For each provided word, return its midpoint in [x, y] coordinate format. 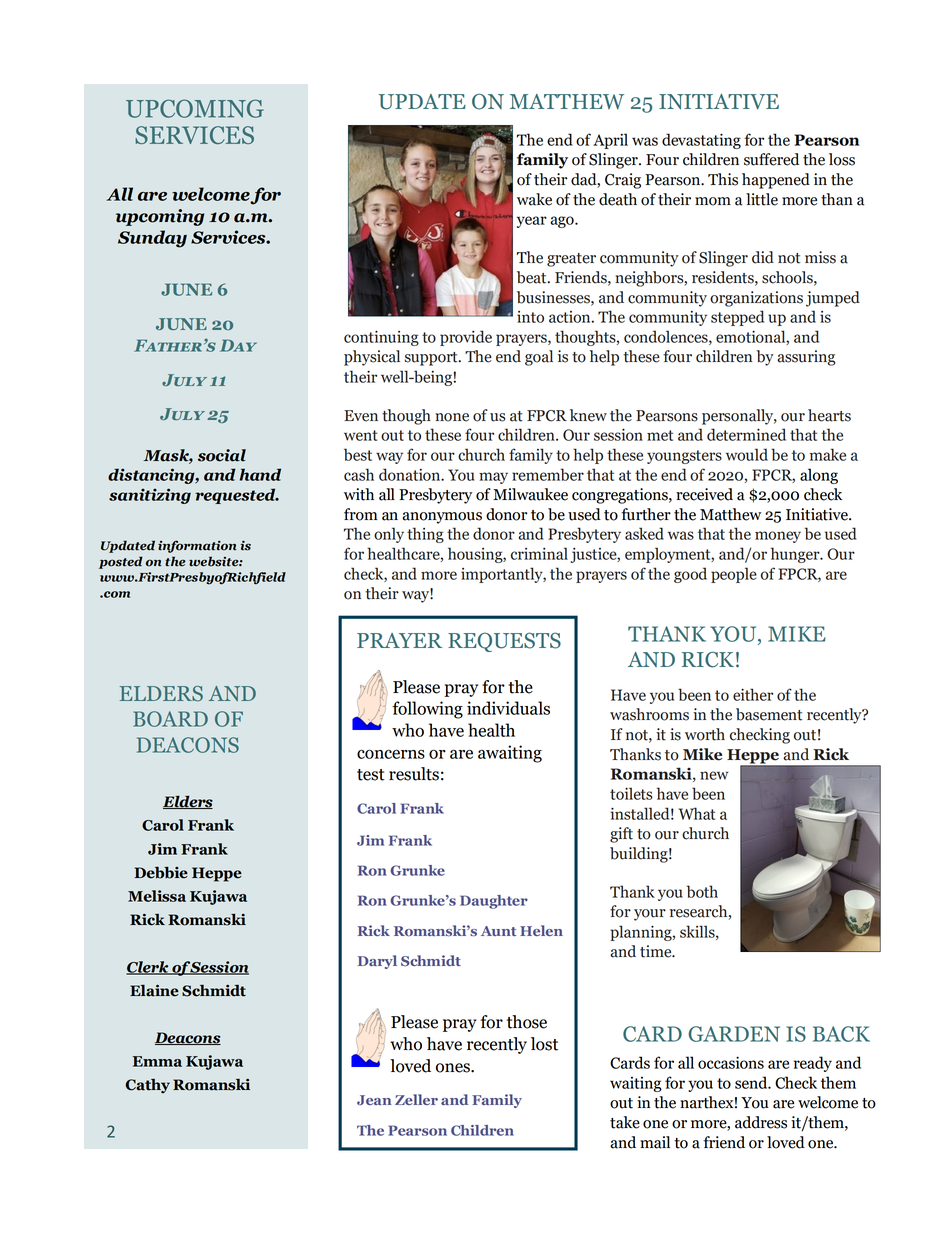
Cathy [148, 1086]
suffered [771, 159]
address [761, 1122]
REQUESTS [504, 642]
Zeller [416, 1099]
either [753, 694]
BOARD [170, 719]
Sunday [152, 239]
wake [534, 199]
